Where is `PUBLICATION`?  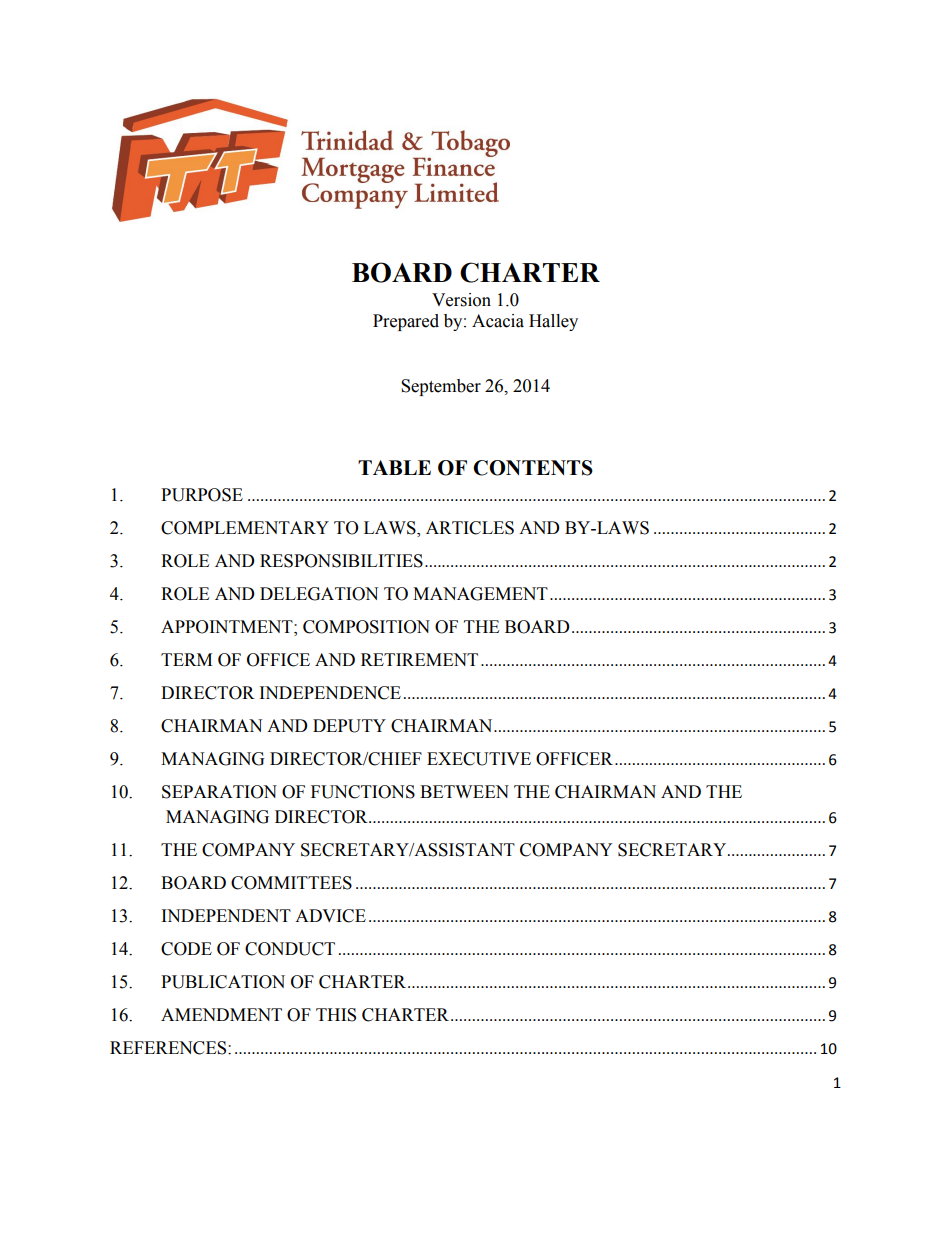
PUBLICATION is located at coordinates (223, 982).
